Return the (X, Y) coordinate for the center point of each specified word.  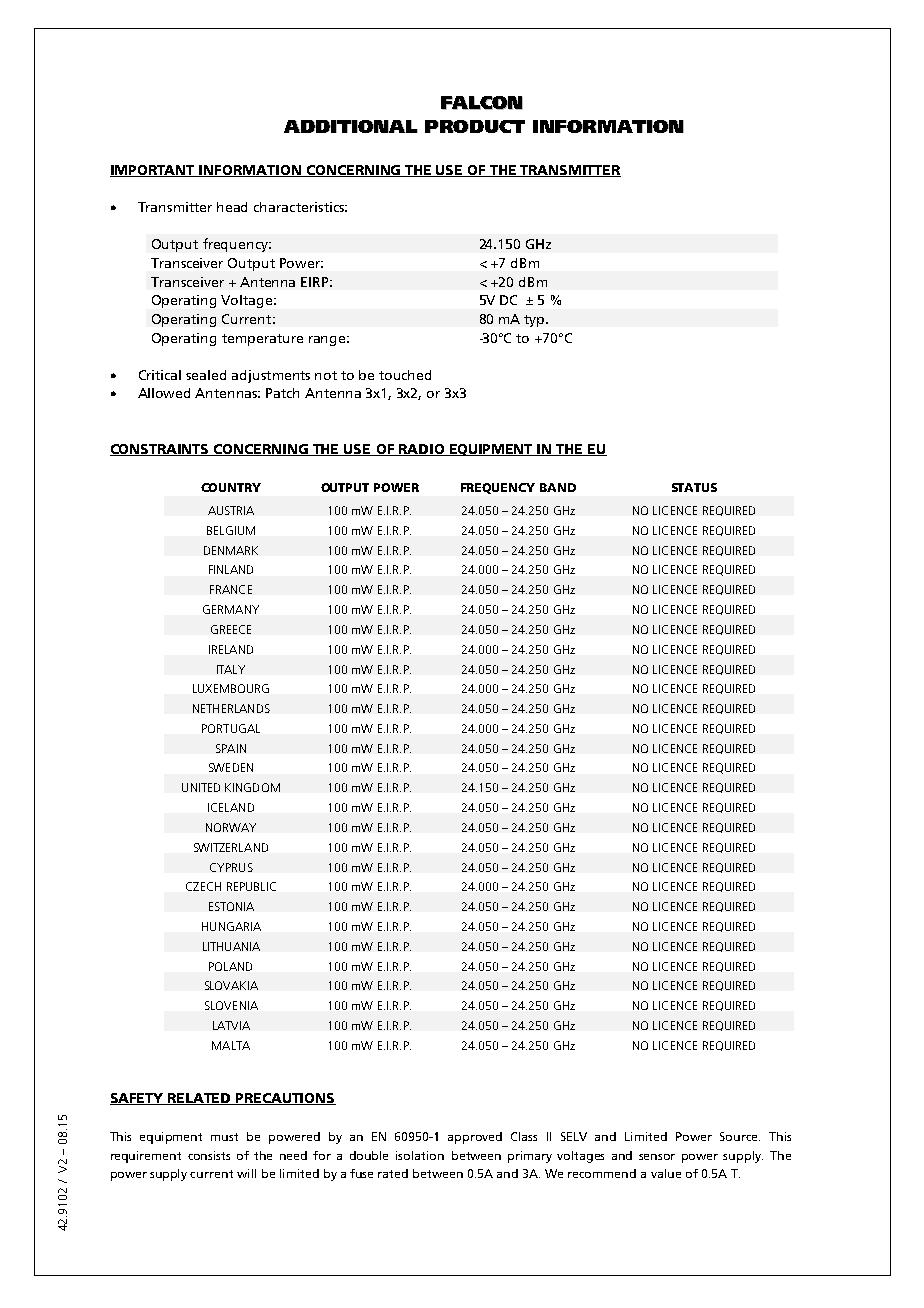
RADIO (422, 450)
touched (405, 375)
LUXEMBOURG (231, 688)
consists (209, 1155)
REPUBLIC (251, 886)
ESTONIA (231, 906)
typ (535, 321)
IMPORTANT (153, 171)
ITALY (231, 669)
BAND (558, 487)
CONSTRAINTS (160, 450)
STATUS (694, 487)
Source (740, 1136)
